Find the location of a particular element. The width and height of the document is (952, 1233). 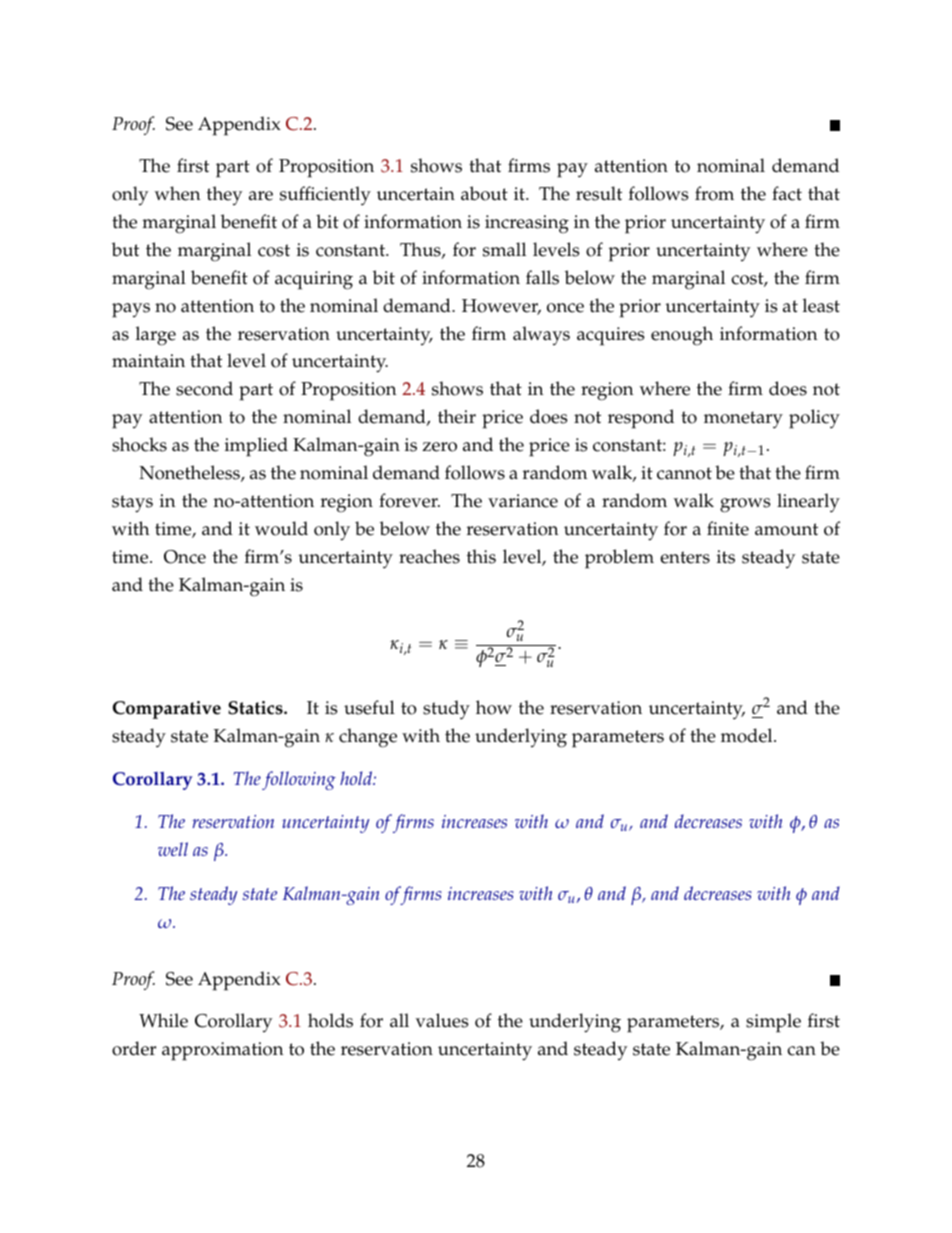

well is located at coordinates (173, 849).
